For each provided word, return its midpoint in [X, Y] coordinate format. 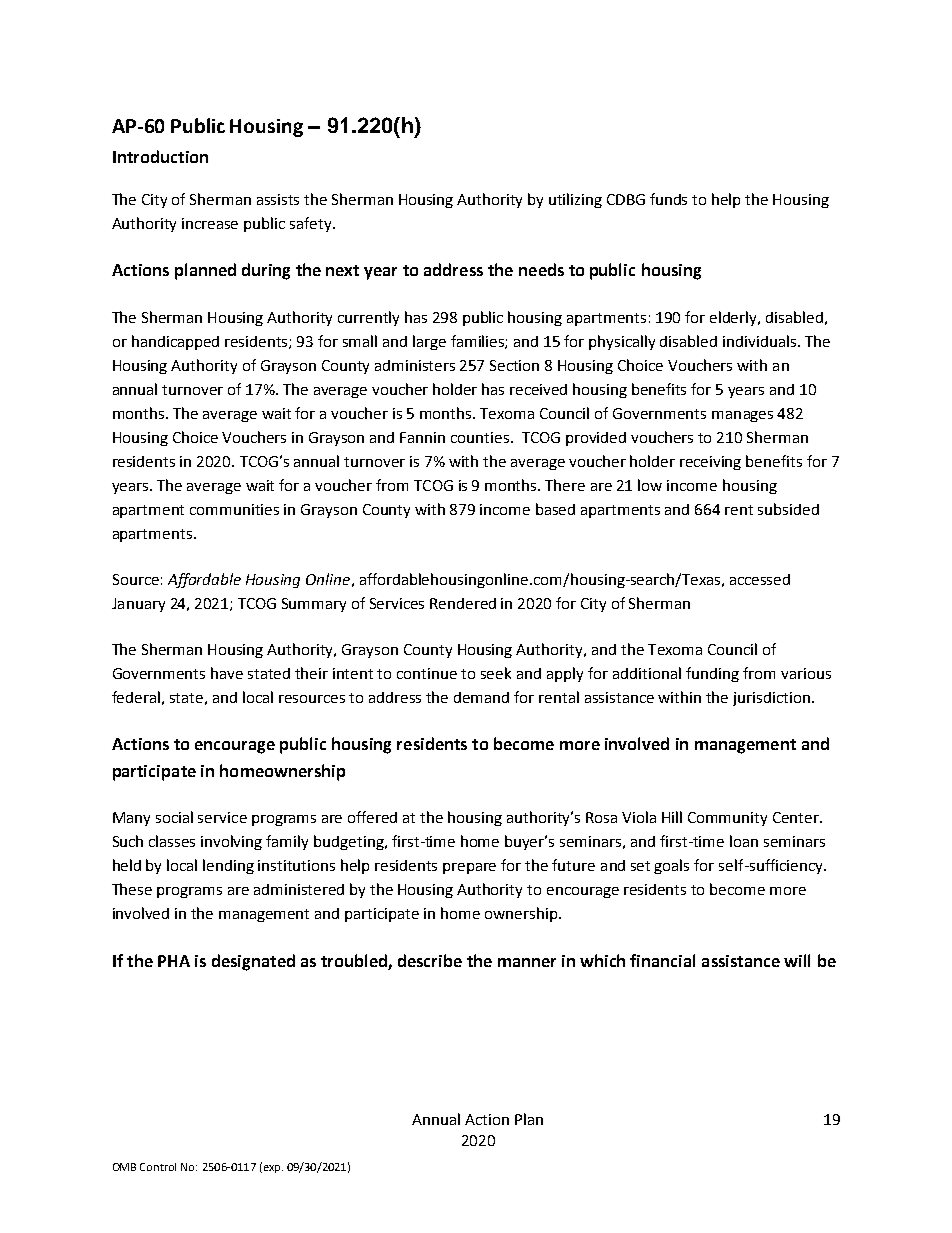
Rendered [463, 603]
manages [742, 416]
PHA [174, 961]
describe [430, 960]
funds [668, 199]
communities [234, 509]
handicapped [175, 342]
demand [481, 697]
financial [662, 960]
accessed [760, 579]
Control [158, 1167]
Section [514, 365]
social [174, 817]
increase [210, 223]
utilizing [575, 200]
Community [727, 819]
